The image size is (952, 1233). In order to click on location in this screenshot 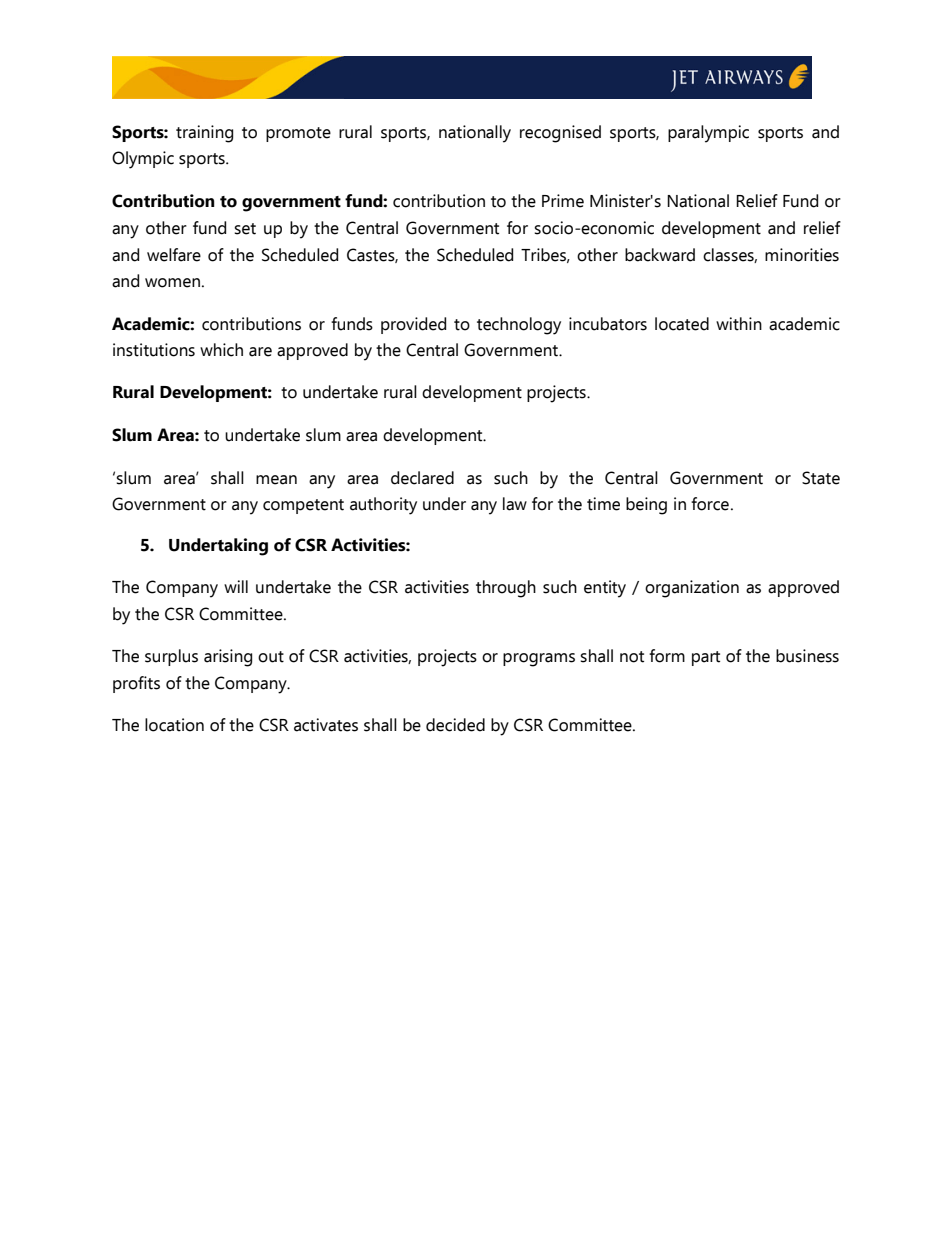, I will do `click(174, 725)`.
